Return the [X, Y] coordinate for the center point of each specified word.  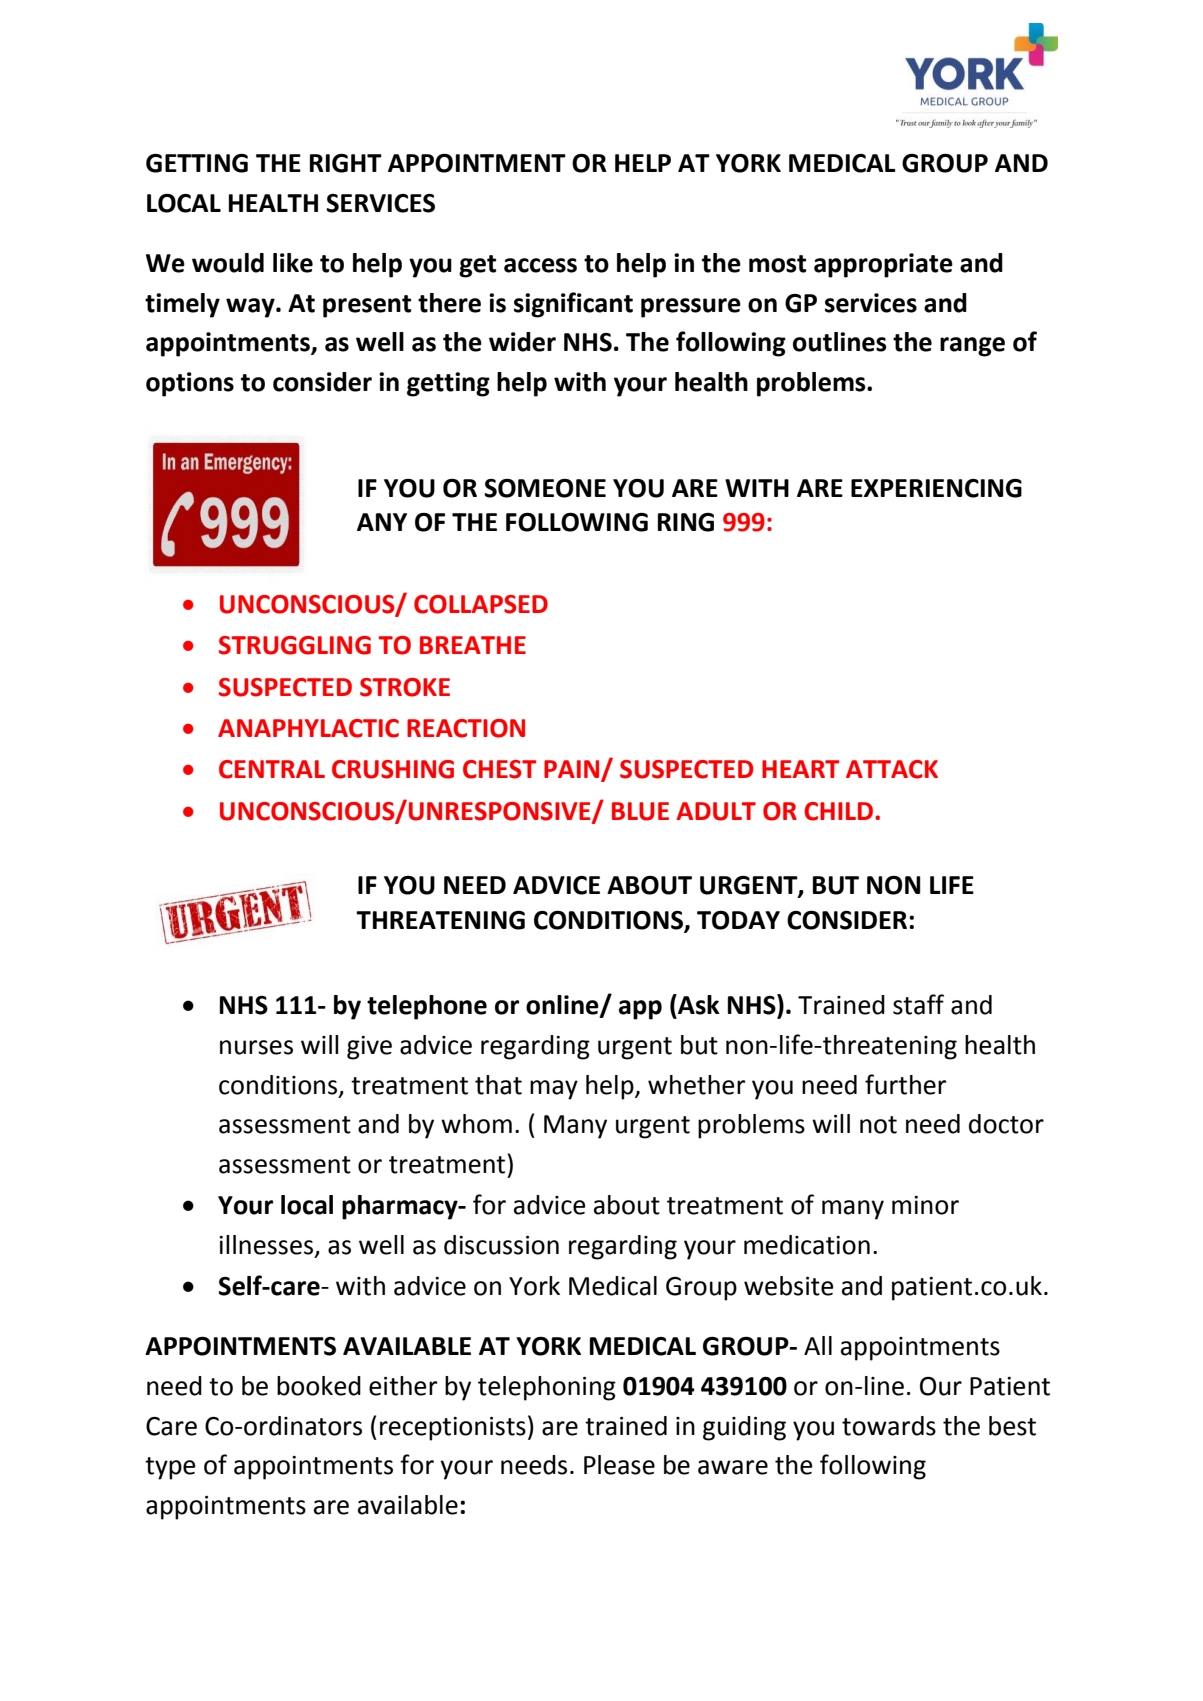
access [540, 265]
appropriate [883, 265]
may [554, 1090]
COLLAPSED [481, 604]
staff [918, 1004]
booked [319, 1386]
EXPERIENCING [936, 488]
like [293, 263]
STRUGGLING [295, 645]
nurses [256, 1047]
